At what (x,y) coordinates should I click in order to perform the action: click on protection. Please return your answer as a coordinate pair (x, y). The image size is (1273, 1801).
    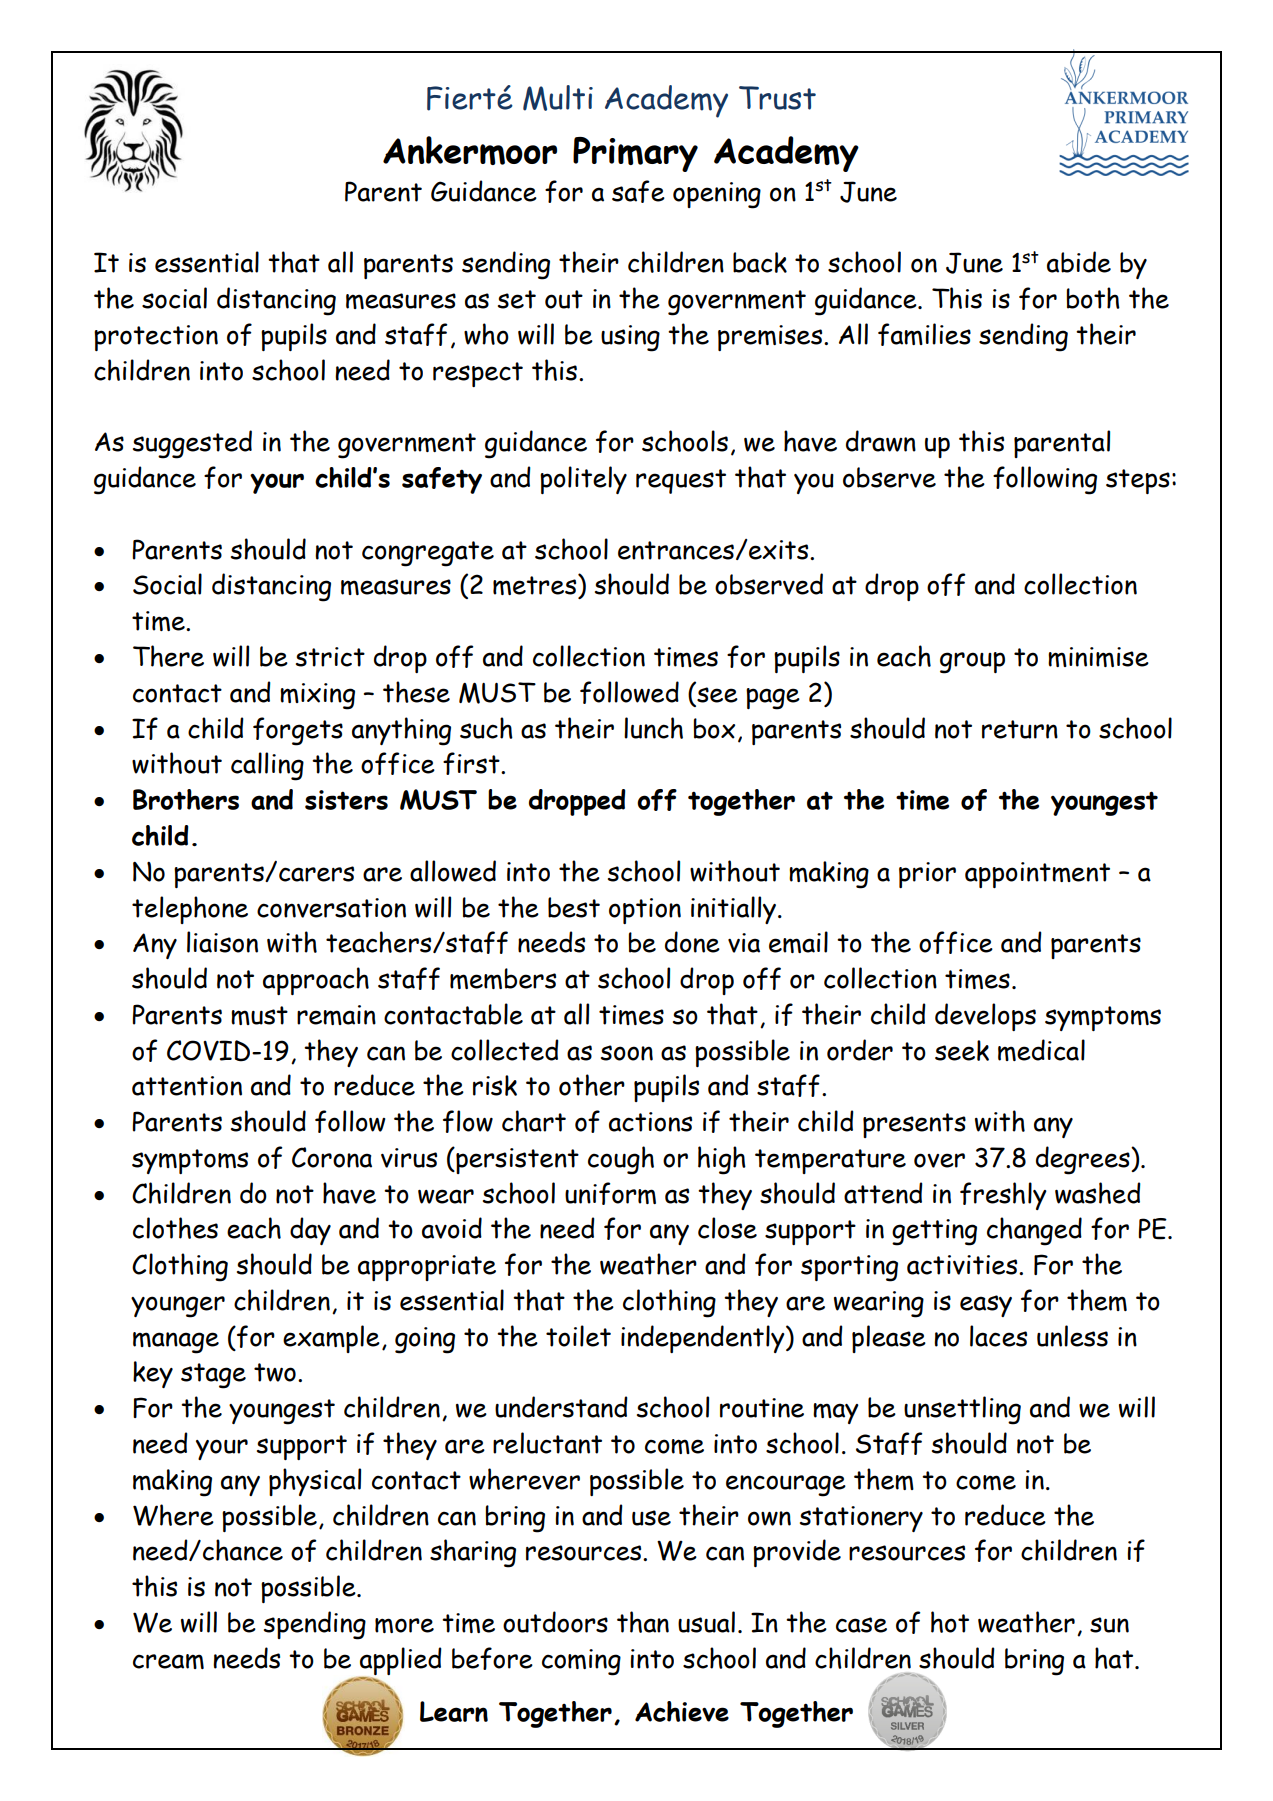
    Looking at the image, I should click on (156, 338).
